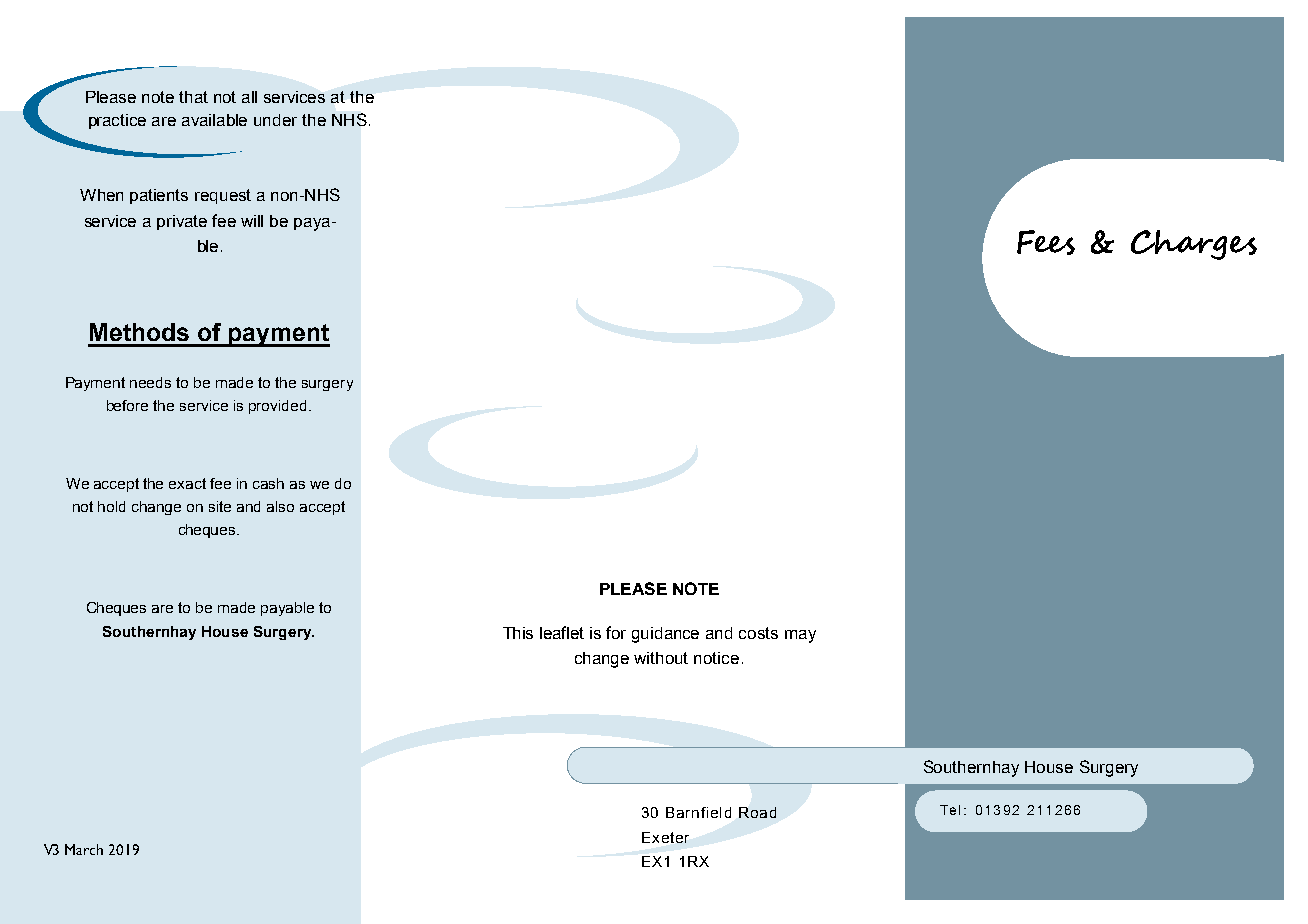 This image has height=924, width=1308. What do you see at coordinates (800, 636) in the image?
I see `may` at bounding box center [800, 636].
